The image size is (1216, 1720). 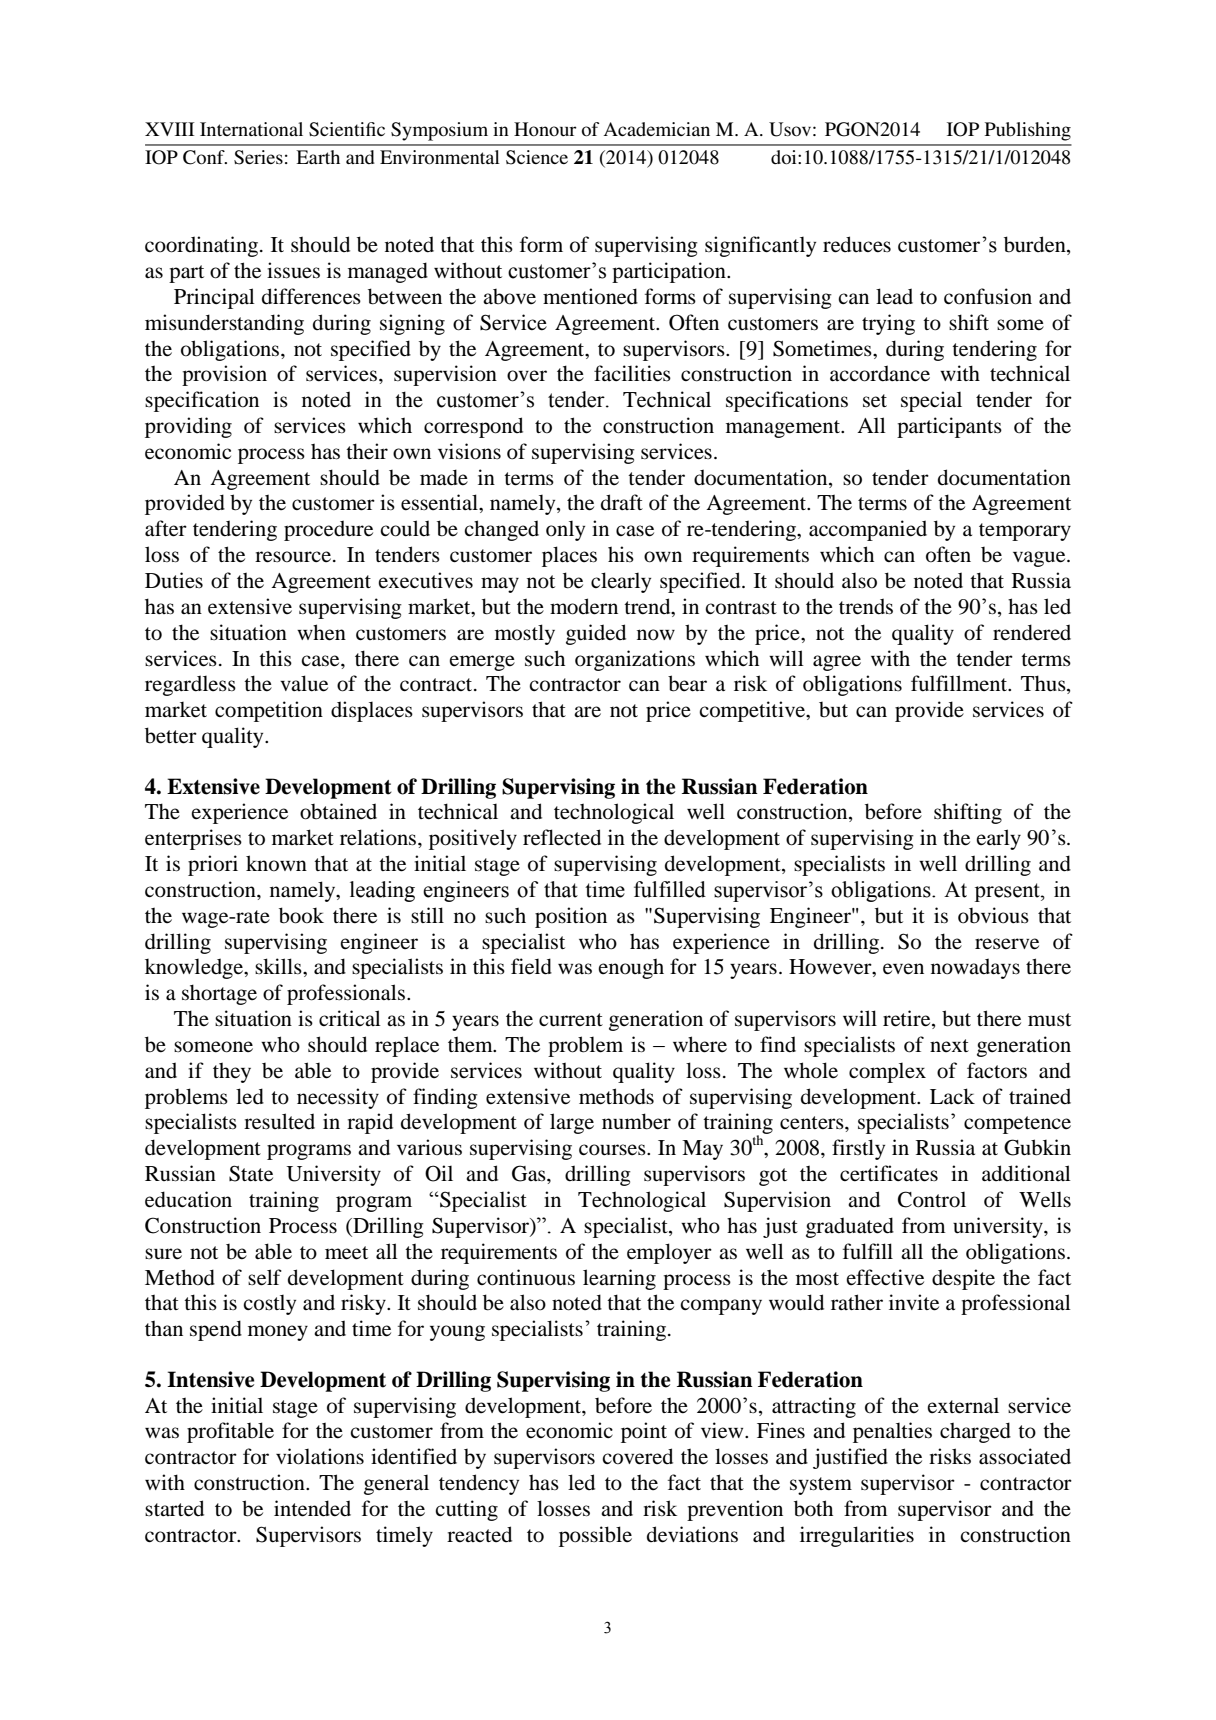 What do you see at coordinates (562, 837) in the screenshot?
I see `reflected` at bounding box center [562, 837].
